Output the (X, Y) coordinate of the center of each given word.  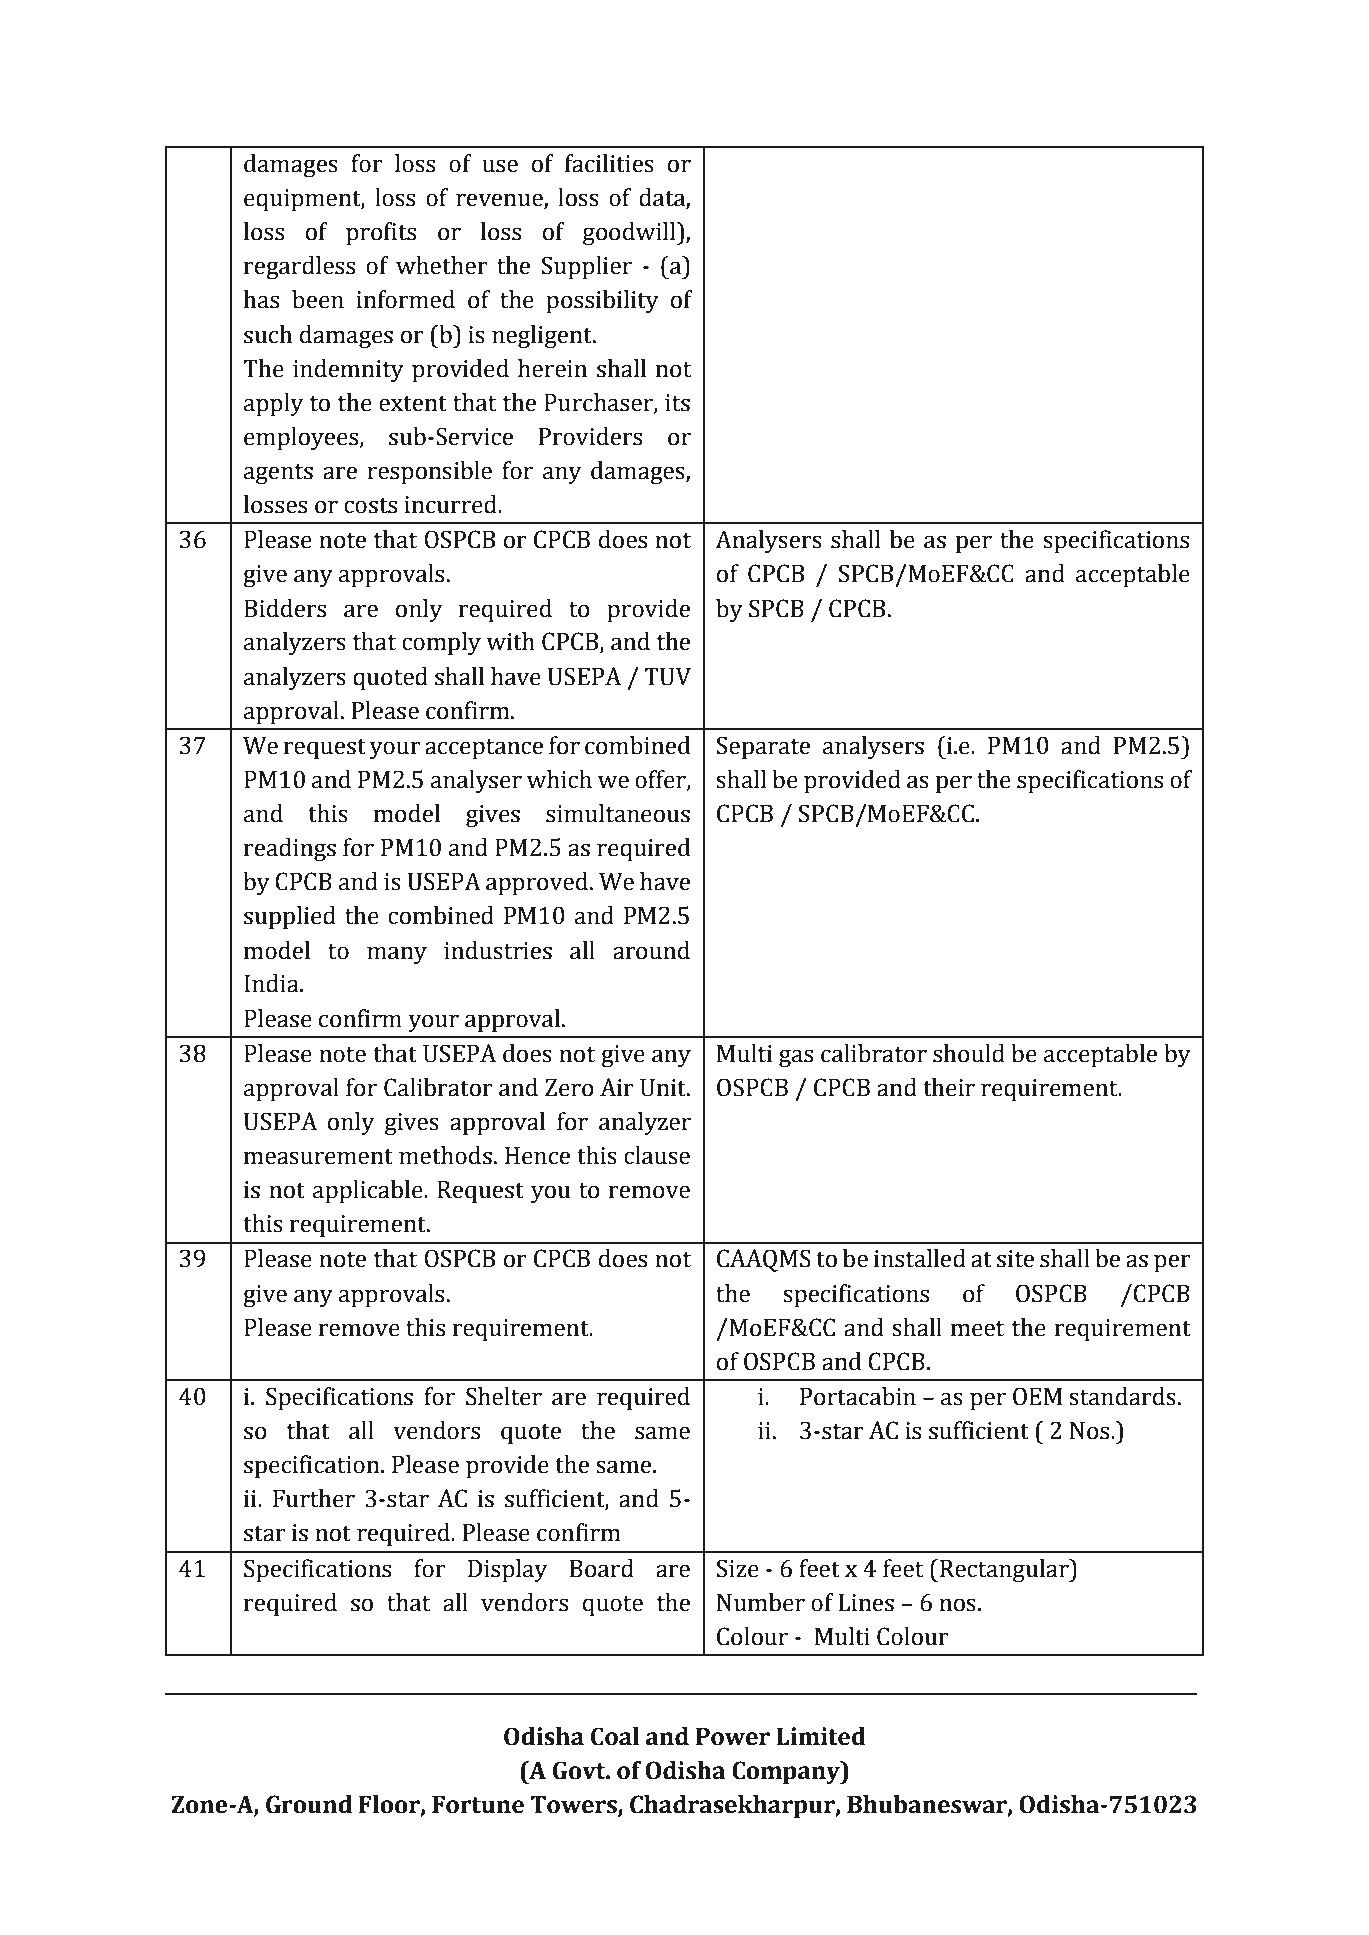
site (1015, 1259)
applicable (369, 1191)
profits (381, 233)
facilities (609, 163)
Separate (763, 747)
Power (733, 1737)
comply (441, 643)
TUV (667, 677)
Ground (309, 1804)
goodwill (630, 233)
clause (657, 1155)
